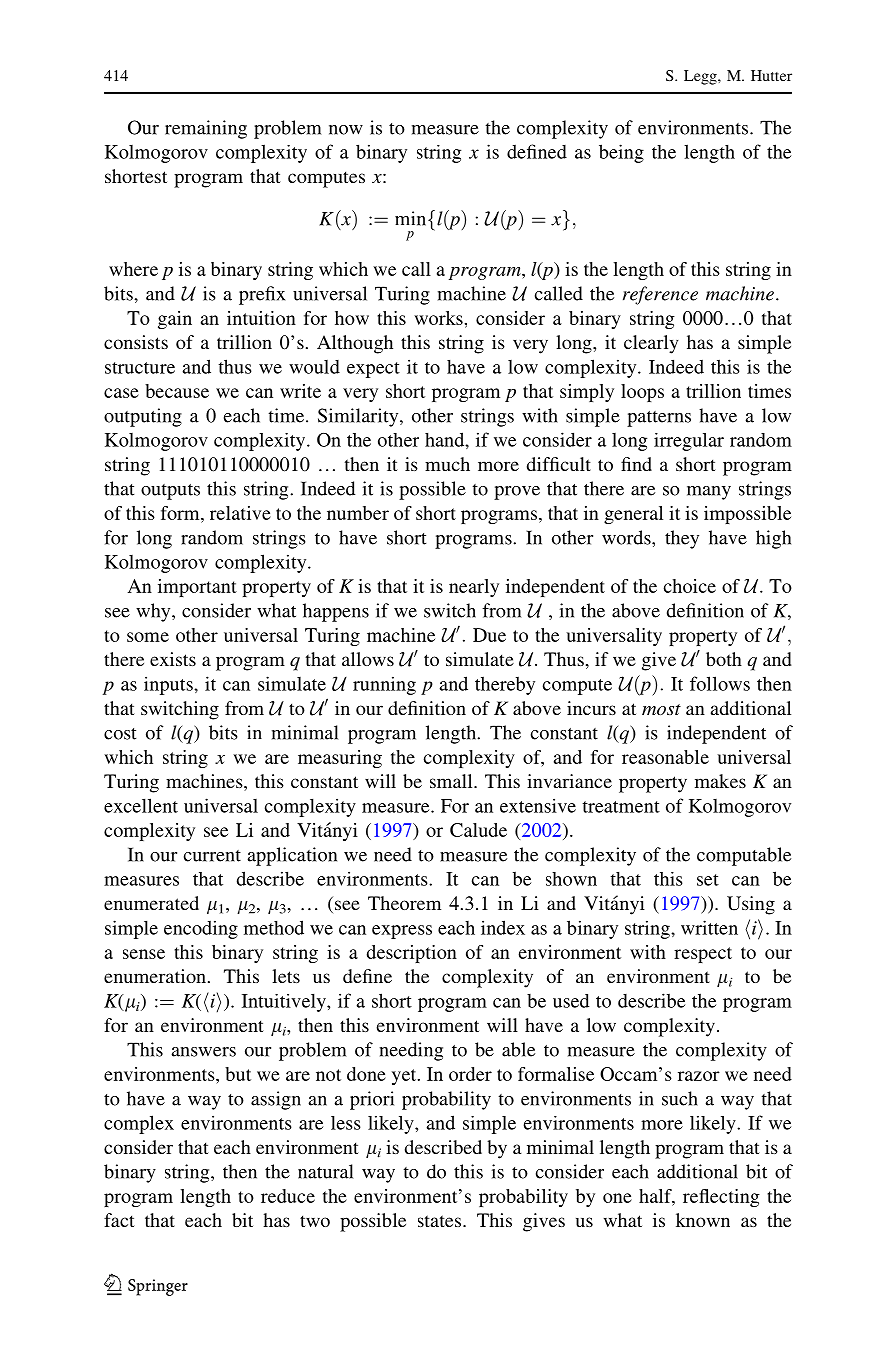 This document has width=896, height=1359. I want to click on Legg, so click(701, 77).
